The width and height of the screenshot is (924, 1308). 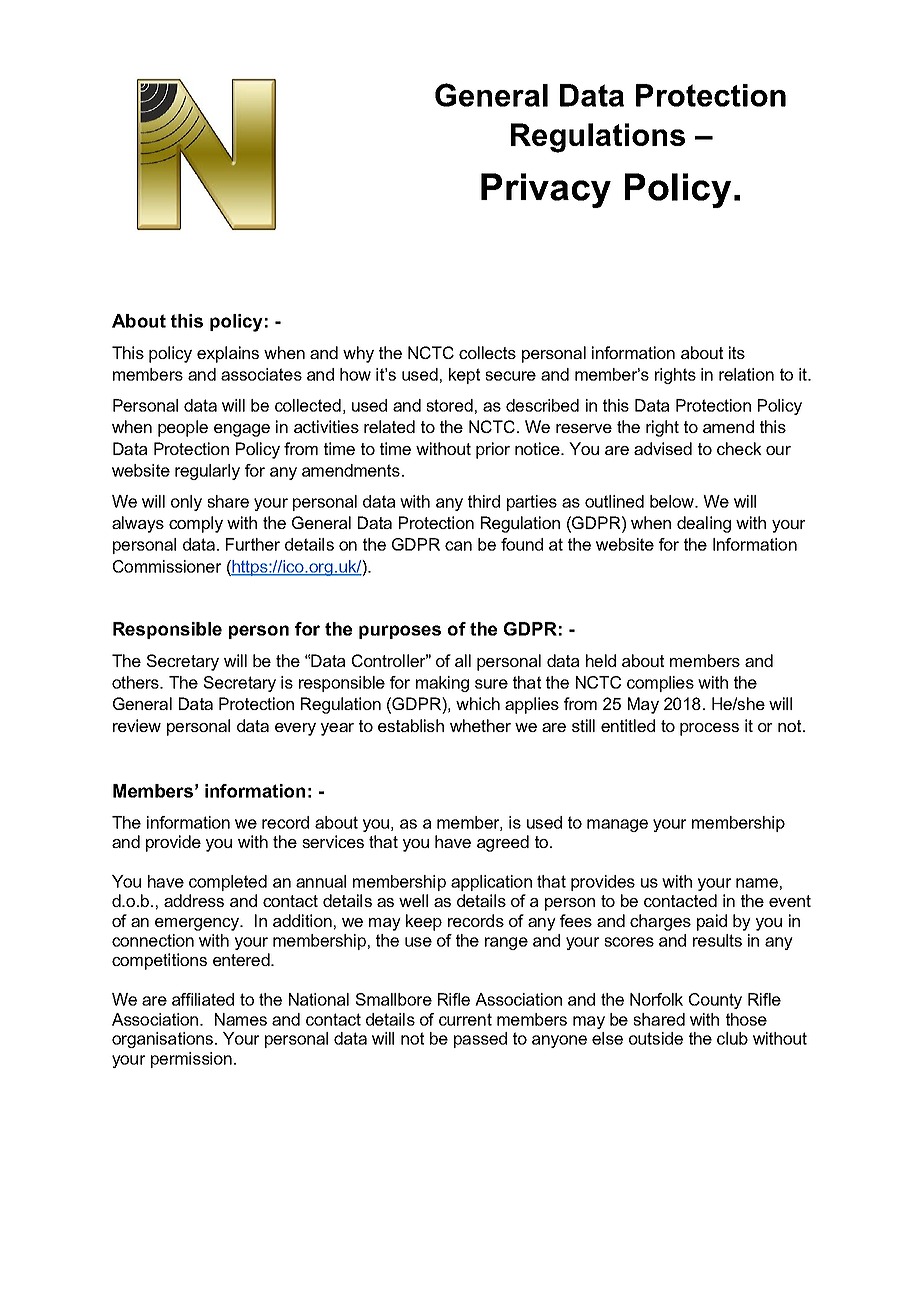 I want to click on associates, so click(x=261, y=374).
